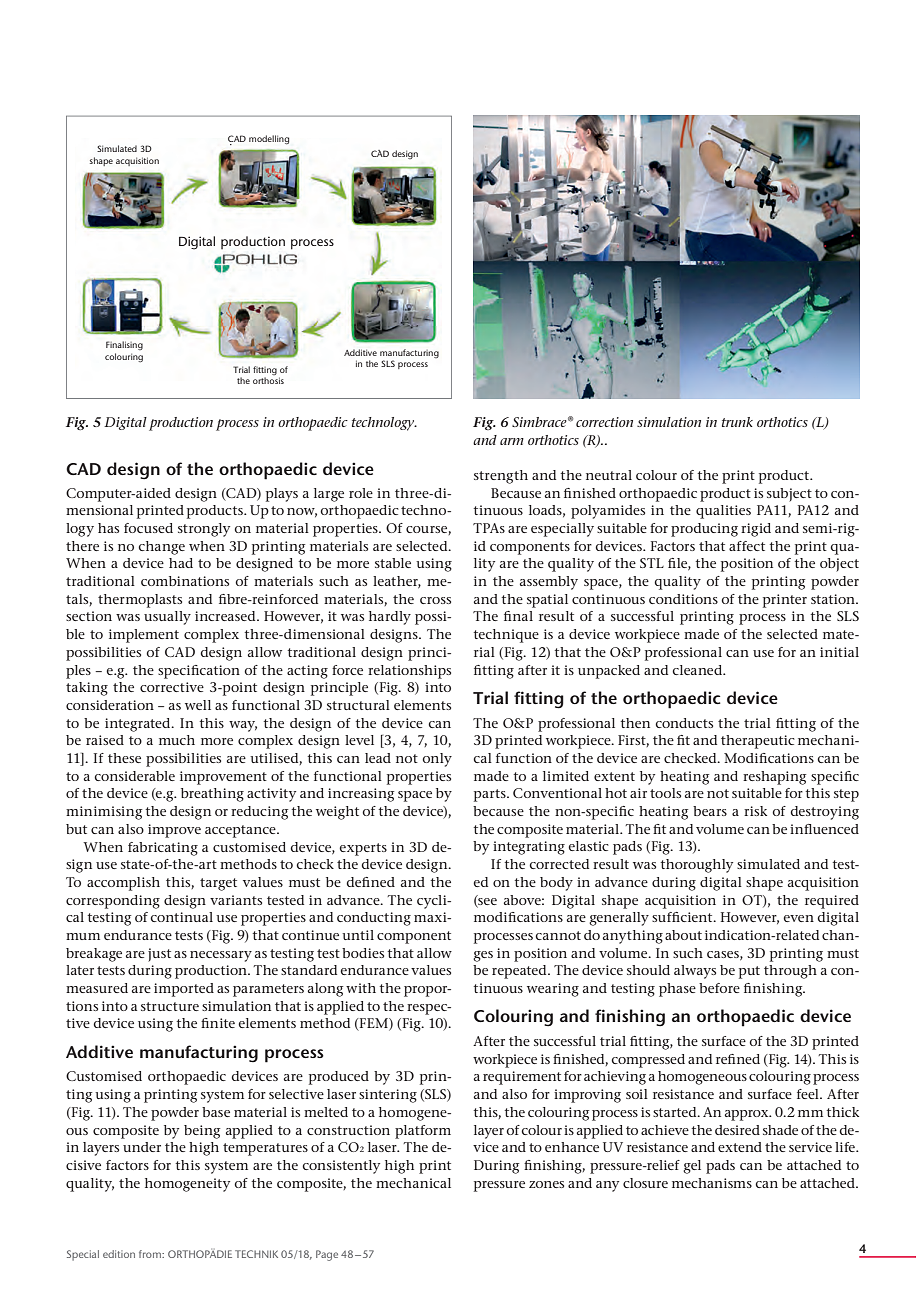 This page has height=1304, width=924. I want to click on defined, so click(370, 882).
